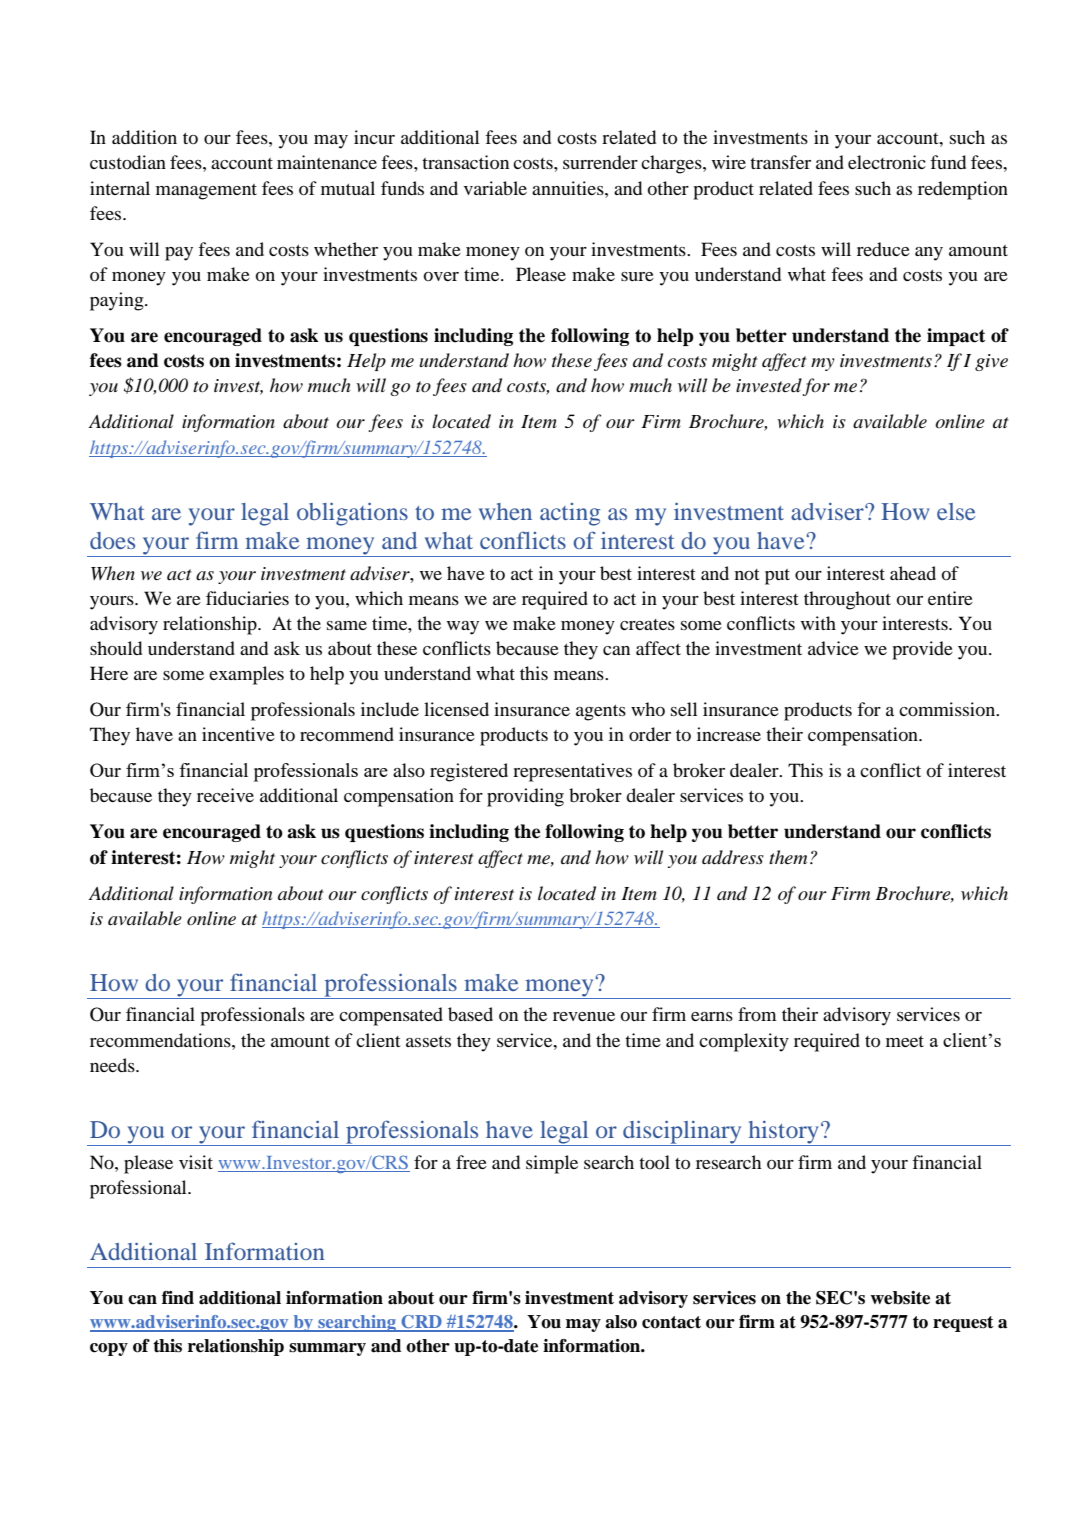 The height and width of the image is (1522, 1076). I want to click on them, so click(788, 857).
